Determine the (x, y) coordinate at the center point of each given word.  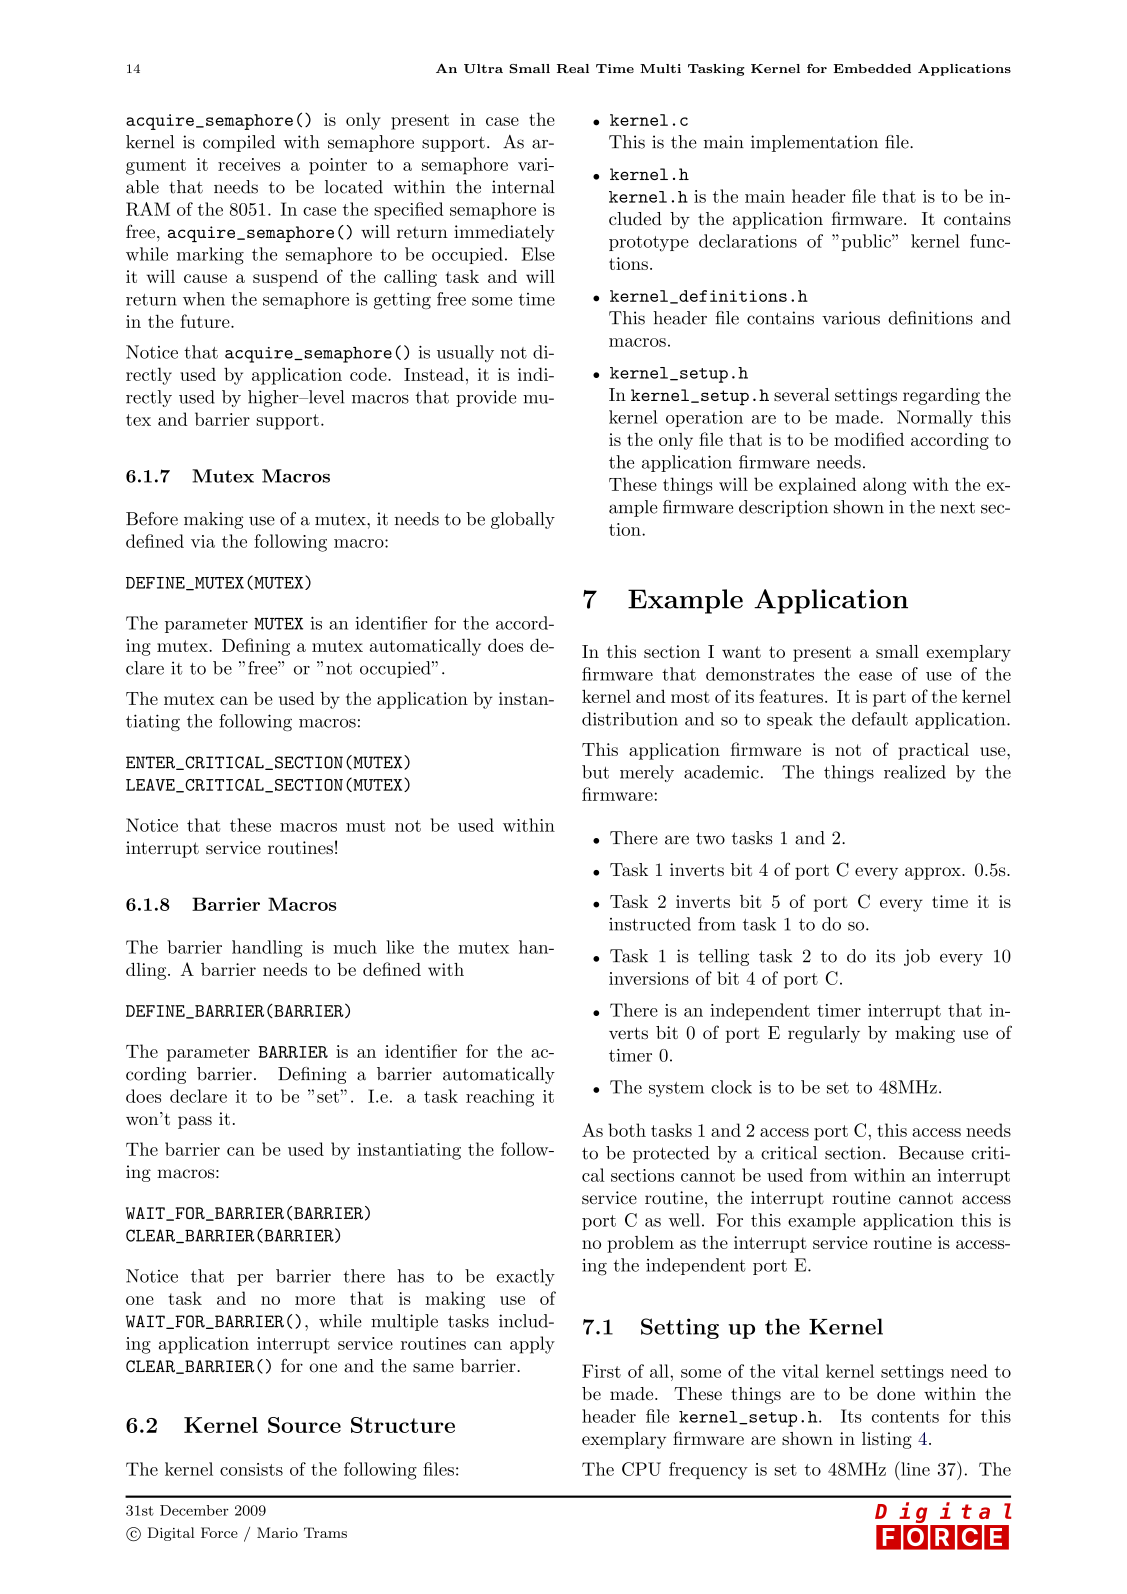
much (355, 947)
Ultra (483, 69)
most (690, 697)
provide (486, 398)
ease (875, 676)
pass (195, 1122)
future (206, 321)
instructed (650, 924)
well (684, 1220)
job (917, 957)
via (203, 541)
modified (869, 439)
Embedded (872, 68)
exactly (526, 1277)
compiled (239, 143)
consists (251, 1469)
